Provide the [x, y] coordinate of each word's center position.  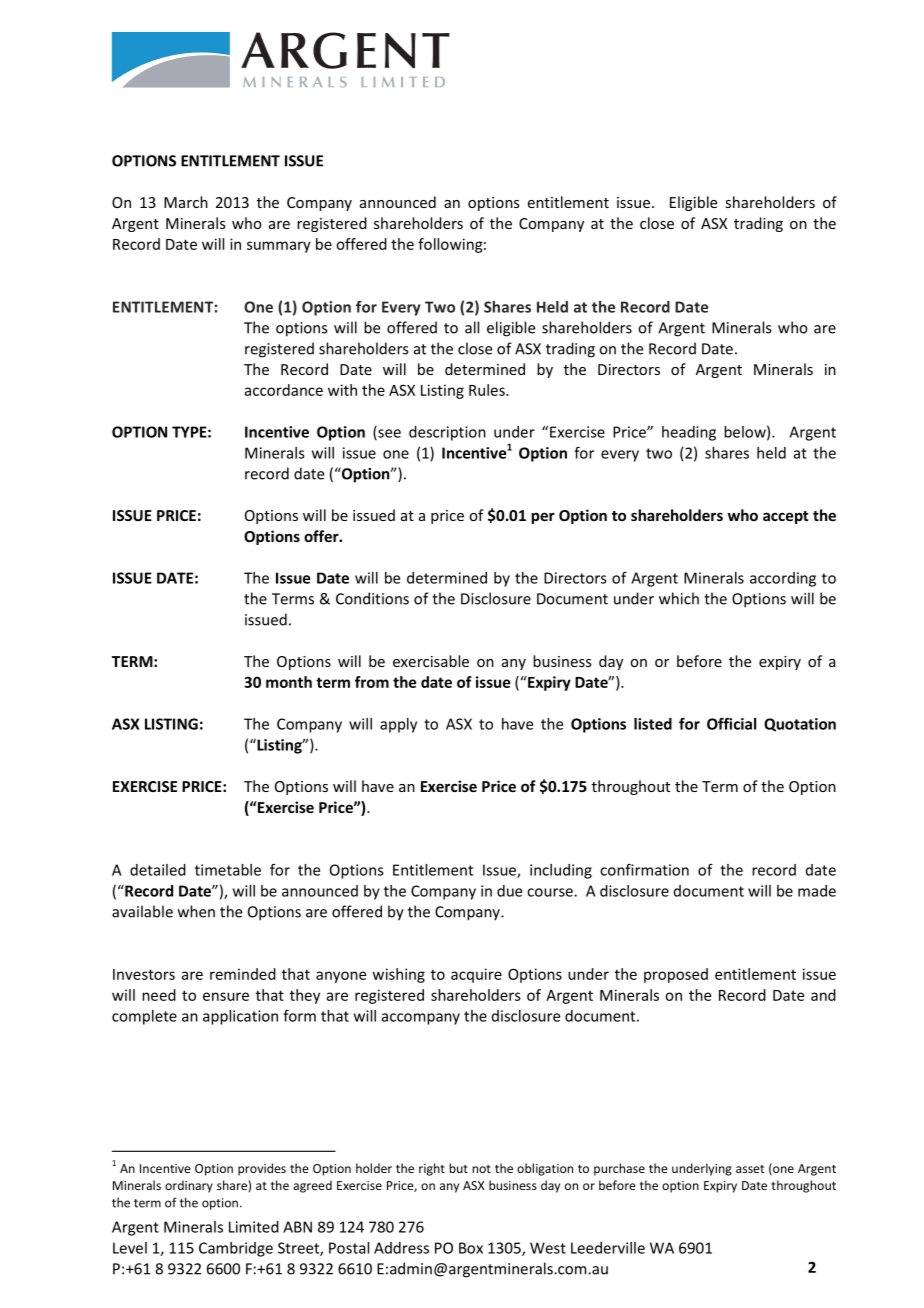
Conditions [372, 598]
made [817, 891]
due [509, 891]
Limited [254, 1227]
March [186, 202]
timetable [228, 870]
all [472, 327]
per [543, 518]
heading [689, 433]
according [783, 579]
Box [471, 1248]
